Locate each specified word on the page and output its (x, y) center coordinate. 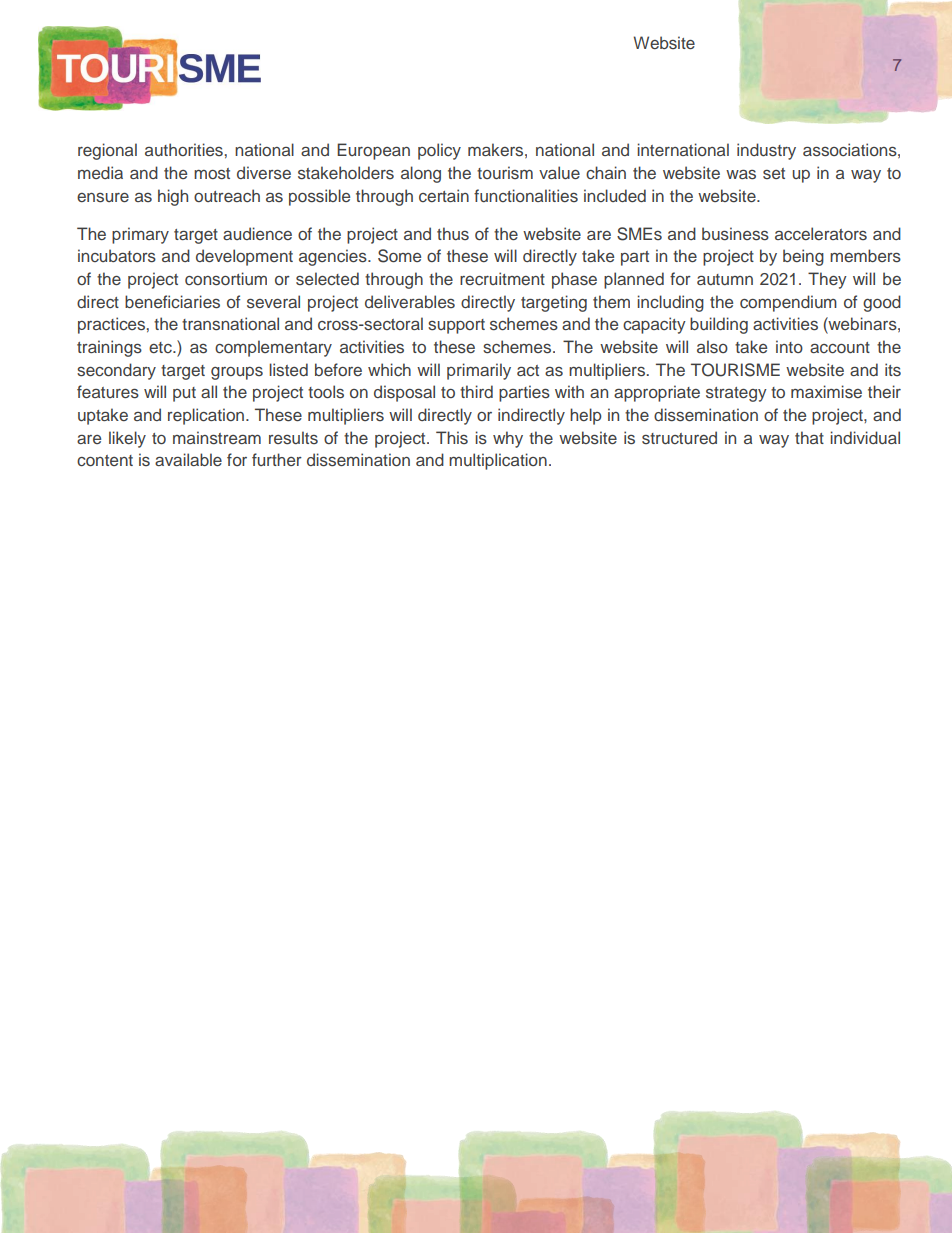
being (803, 257)
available (188, 459)
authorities (184, 149)
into (789, 346)
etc (161, 347)
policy (439, 151)
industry (766, 151)
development (244, 257)
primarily (479, 371)
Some (399, 256)
